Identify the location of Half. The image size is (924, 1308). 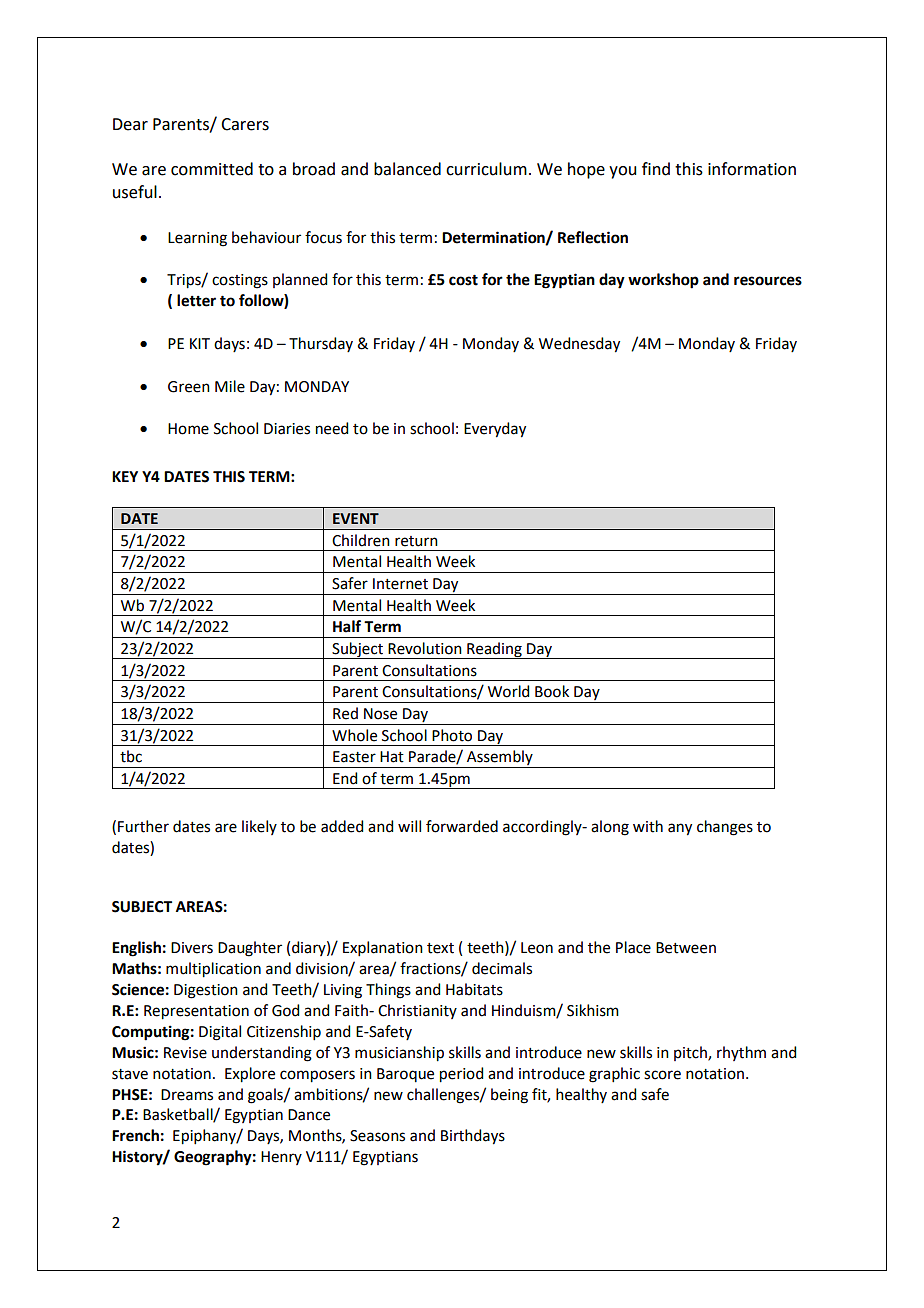
(347, 626).
